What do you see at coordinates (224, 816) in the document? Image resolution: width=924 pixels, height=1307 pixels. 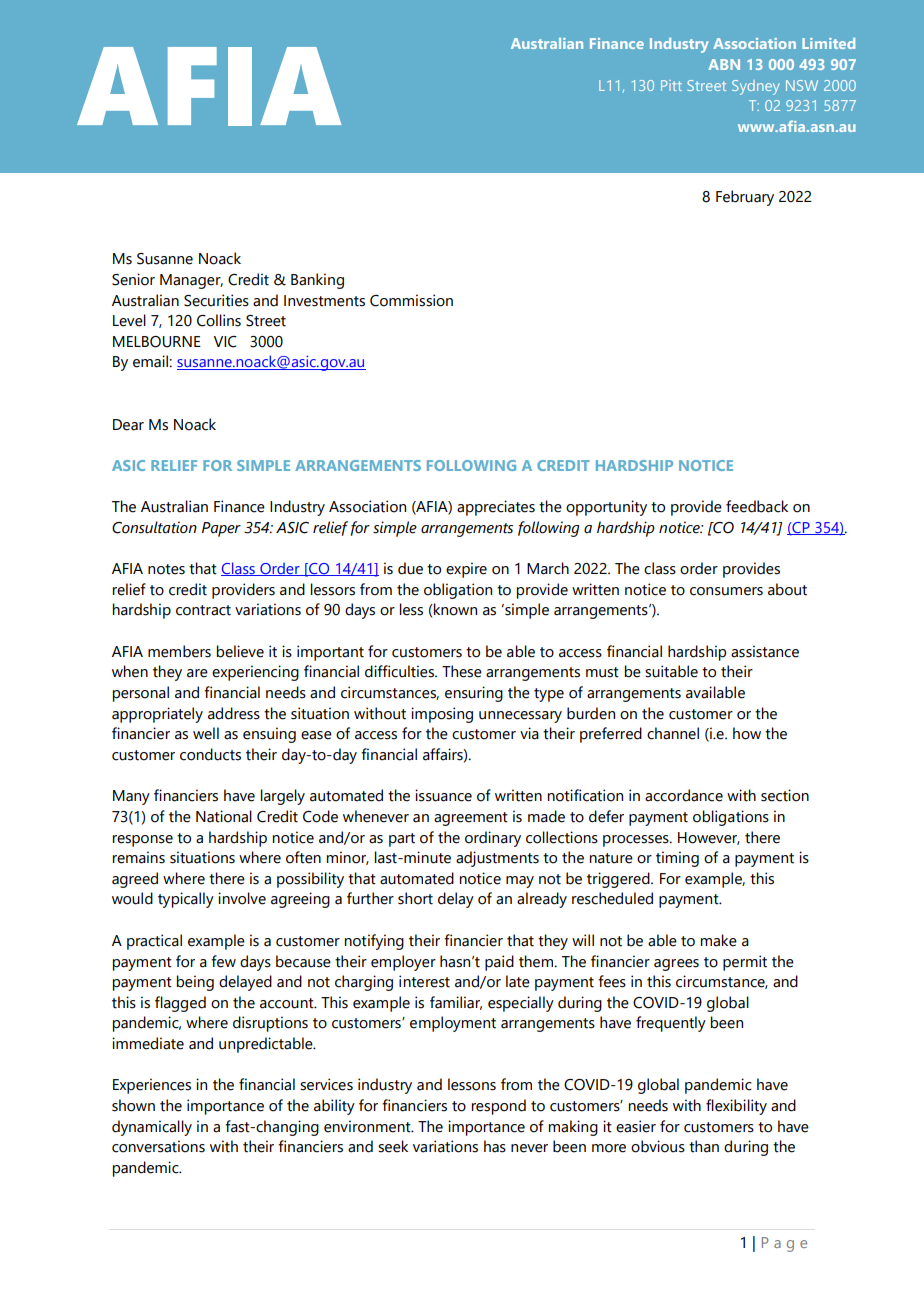 I see `National` at bounding box center [224, 816].
